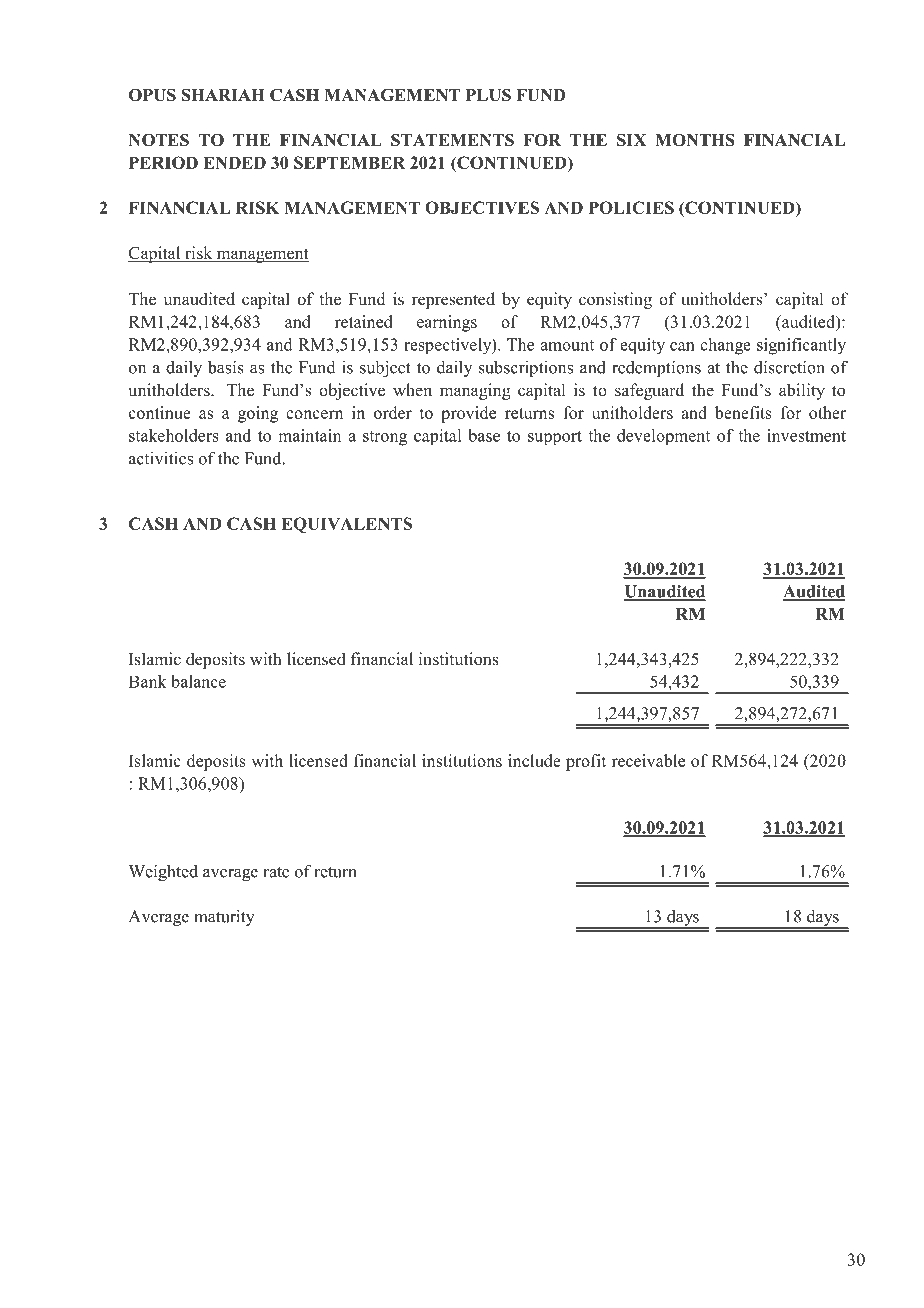 This screenshot has height=1308, width=924. I want to click on maturity, so click(224, 917).
